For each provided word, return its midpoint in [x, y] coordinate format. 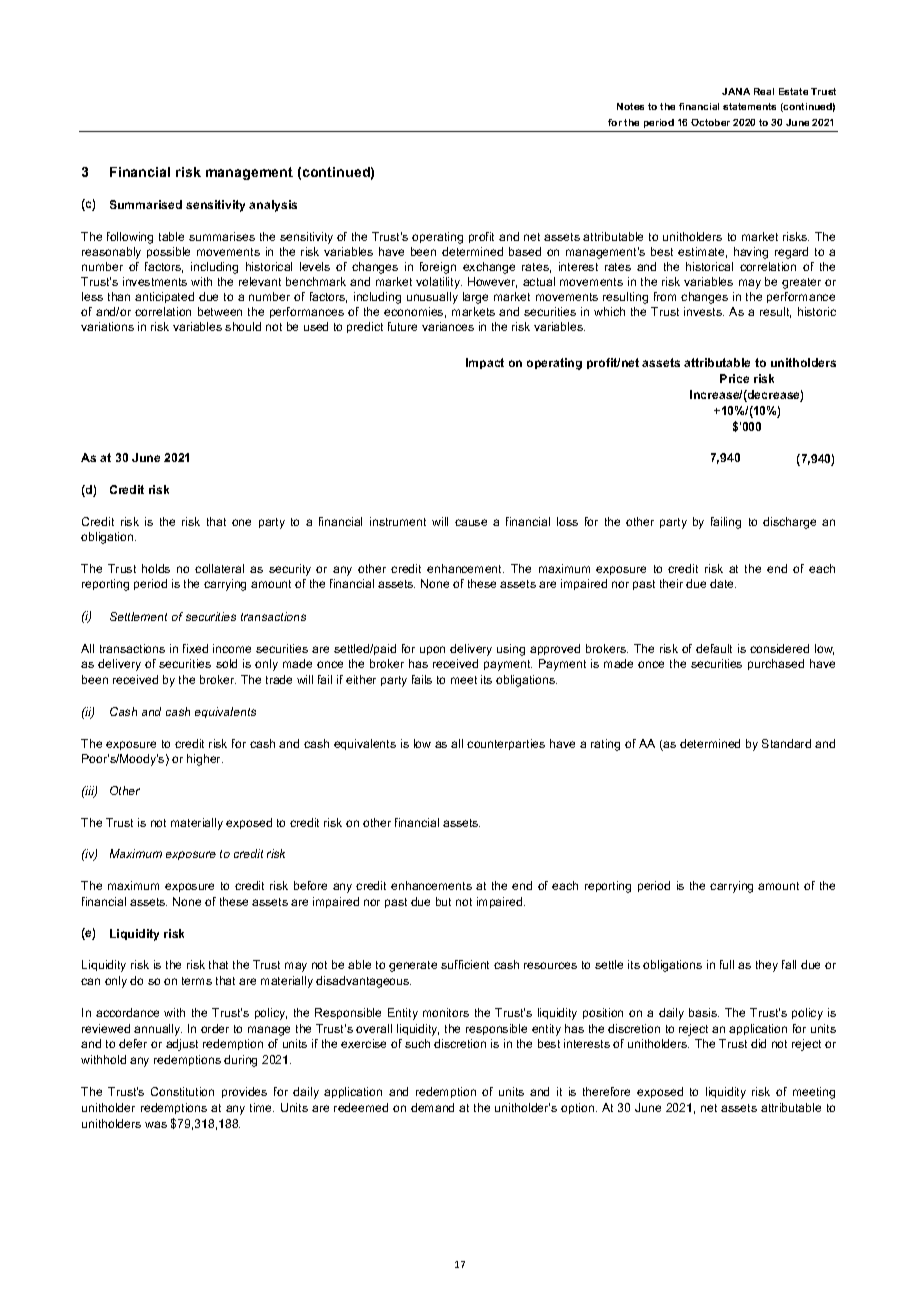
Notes [630, 106]
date [723, 583]
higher [205, 760]
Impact [485, 363]
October [710, 122]
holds [156, 568]
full [727, 964]
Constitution [182, 1091]
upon [432, 650]
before [310, 885]
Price [734, 378]
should [243, 326]
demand [432, 1107]
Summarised [146, 204]
